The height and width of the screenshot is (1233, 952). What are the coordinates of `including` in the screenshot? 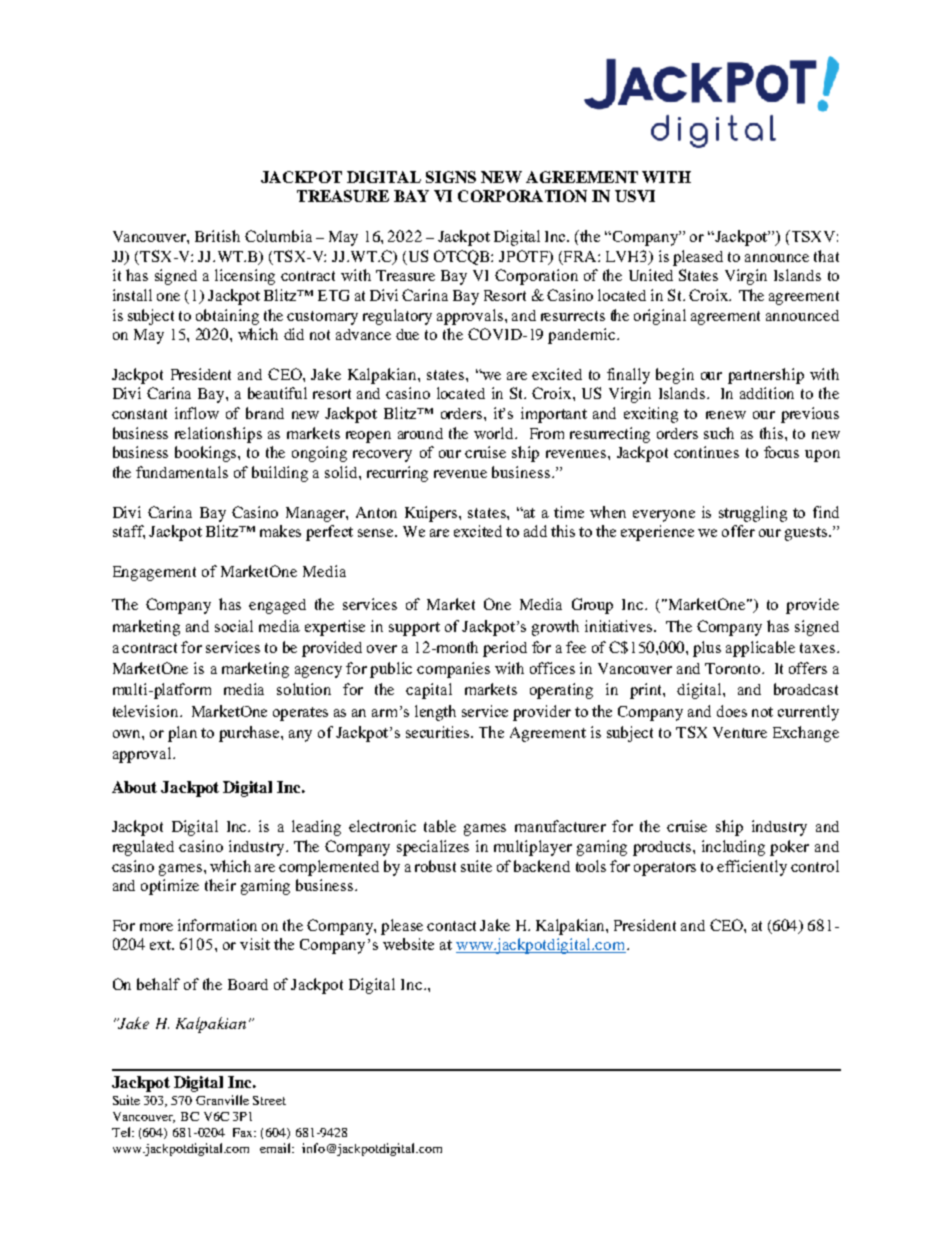 It's located at (733, 848).
